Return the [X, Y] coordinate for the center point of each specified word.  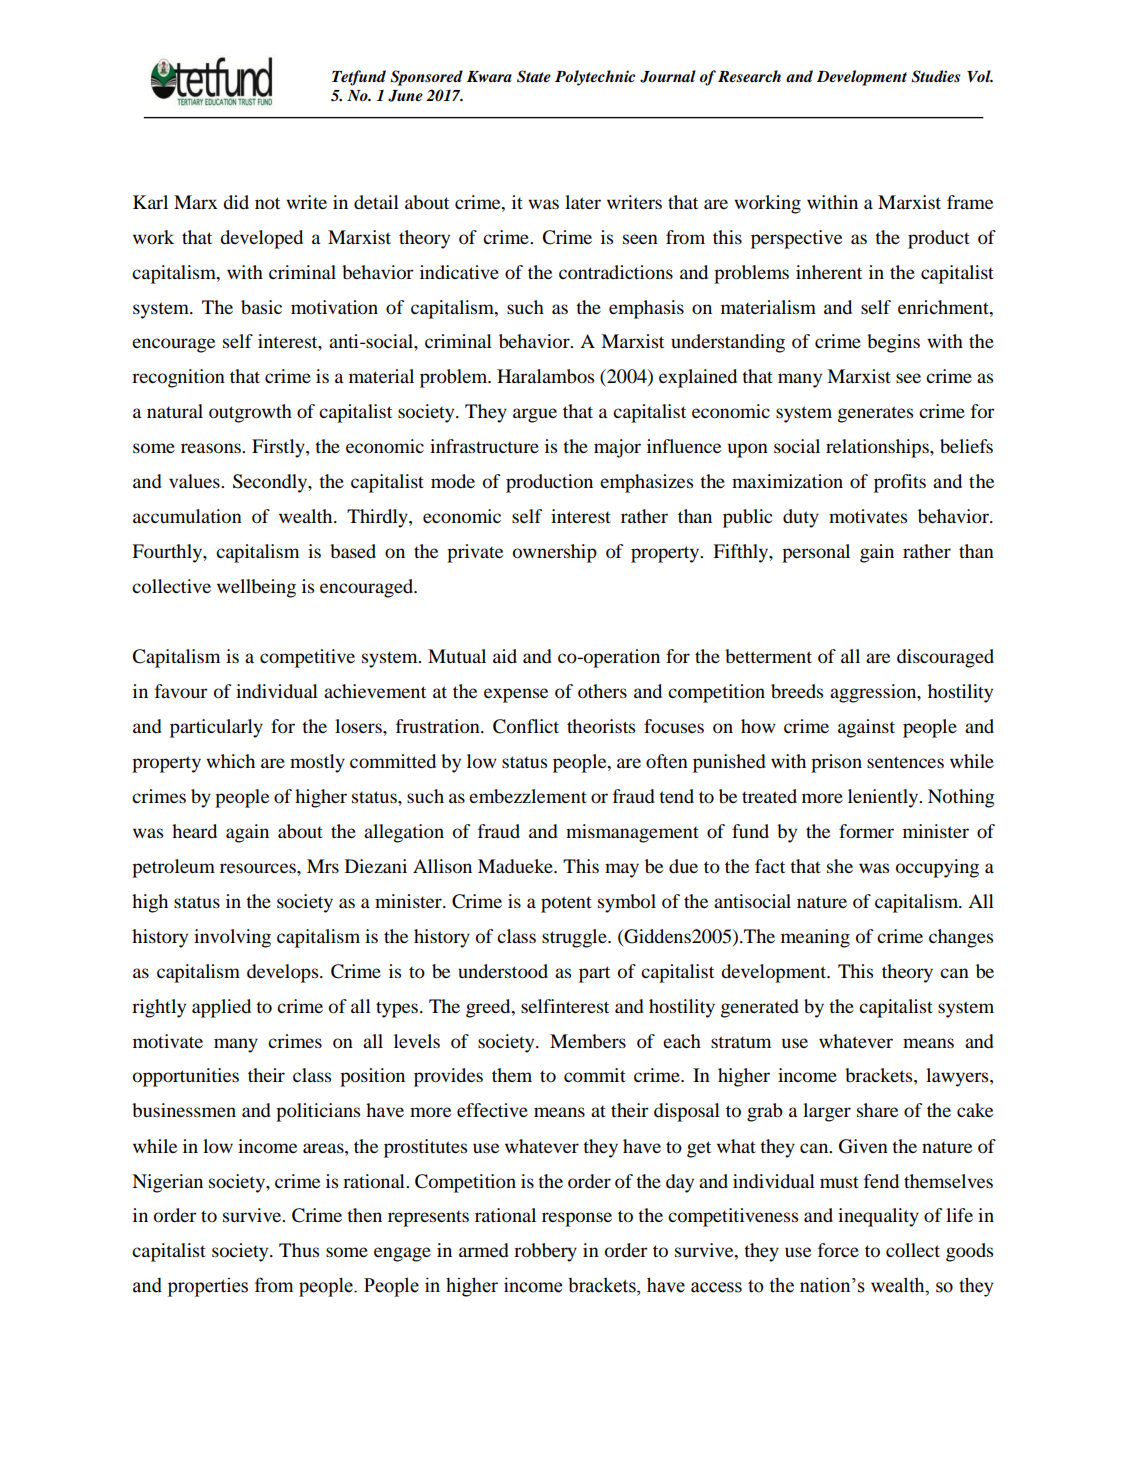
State [534, 76]
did [236, 202]
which [230, 761]
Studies [935, 76]
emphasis [646, 309]
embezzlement [528, 796]
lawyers [958, 1077]
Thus [299, 1250]
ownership [555, 553]
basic [261, 307]
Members [588, 1041]
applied [221, 1008]
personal [816, 553]
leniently [884, 798]
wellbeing [256, 588]
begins [893, 343]
